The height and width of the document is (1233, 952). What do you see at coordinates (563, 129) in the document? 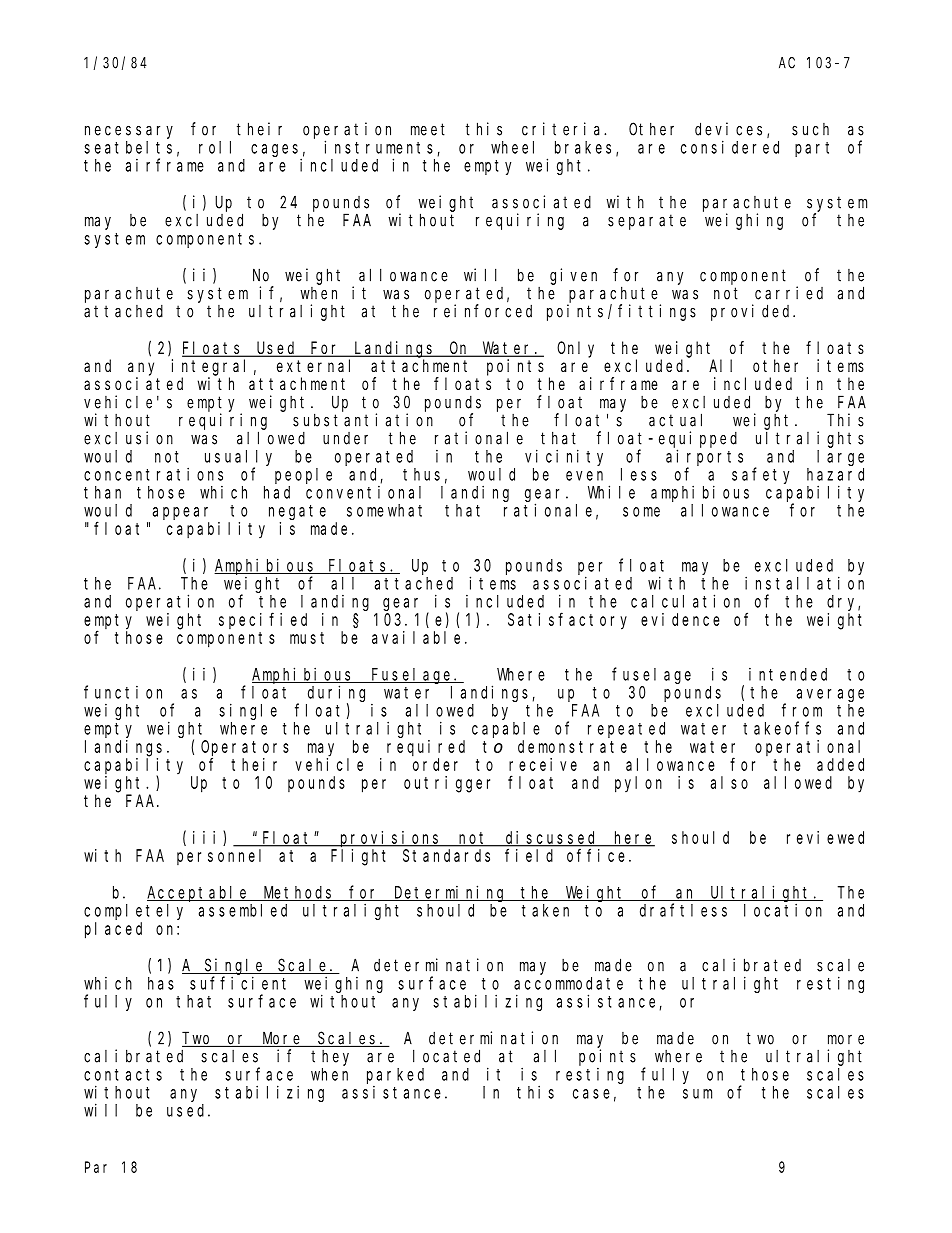
I see `criteria` at bounding box center [563, 129].
